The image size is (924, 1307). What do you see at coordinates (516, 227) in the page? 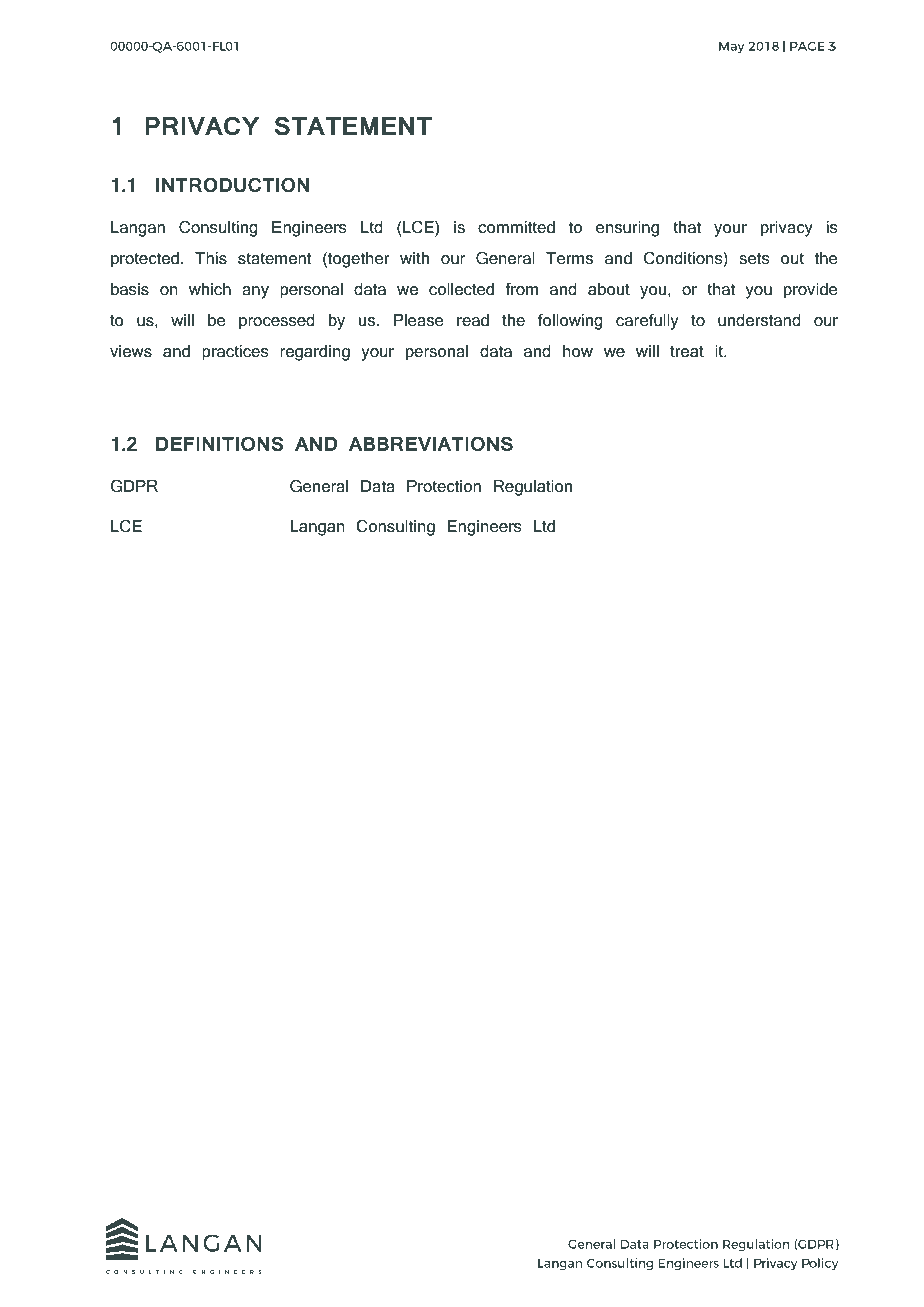
I see `committed` at bounding box center [516, 227].
